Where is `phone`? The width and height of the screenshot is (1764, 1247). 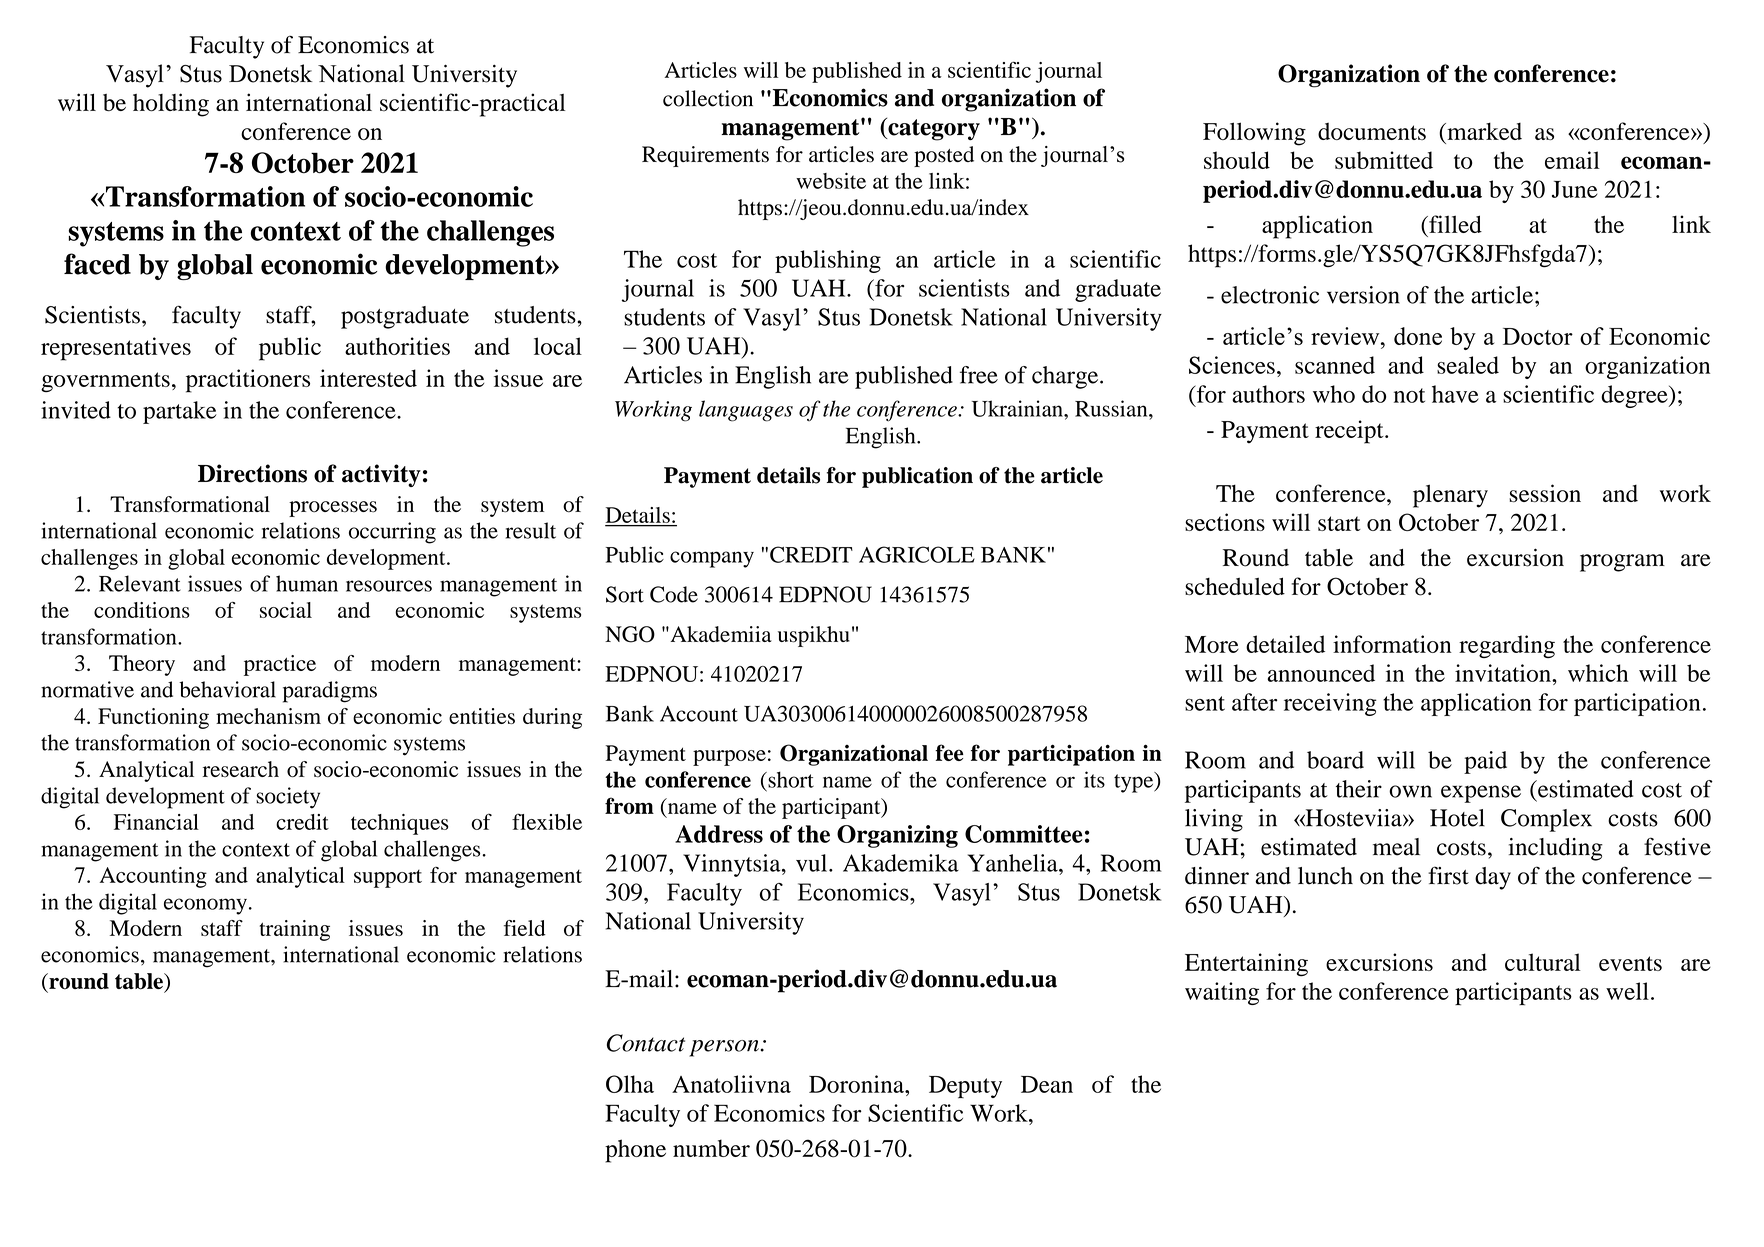 phone is located at coordinates (635, 1151).
